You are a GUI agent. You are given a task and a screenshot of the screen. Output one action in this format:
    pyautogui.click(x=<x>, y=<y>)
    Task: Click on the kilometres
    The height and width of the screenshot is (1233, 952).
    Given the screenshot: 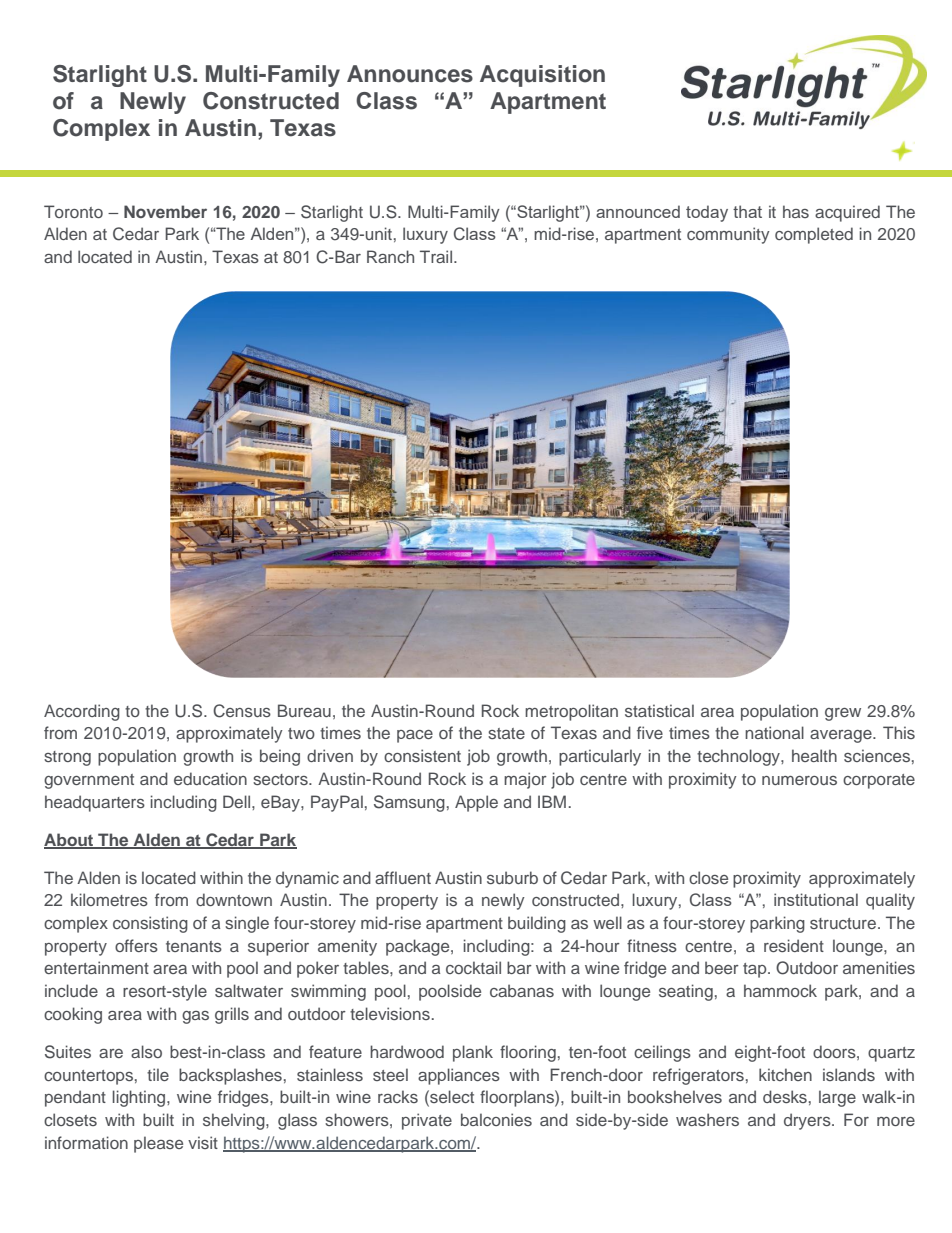 What is the action you would take?
    pyautogui.click(x=109, y=899)
